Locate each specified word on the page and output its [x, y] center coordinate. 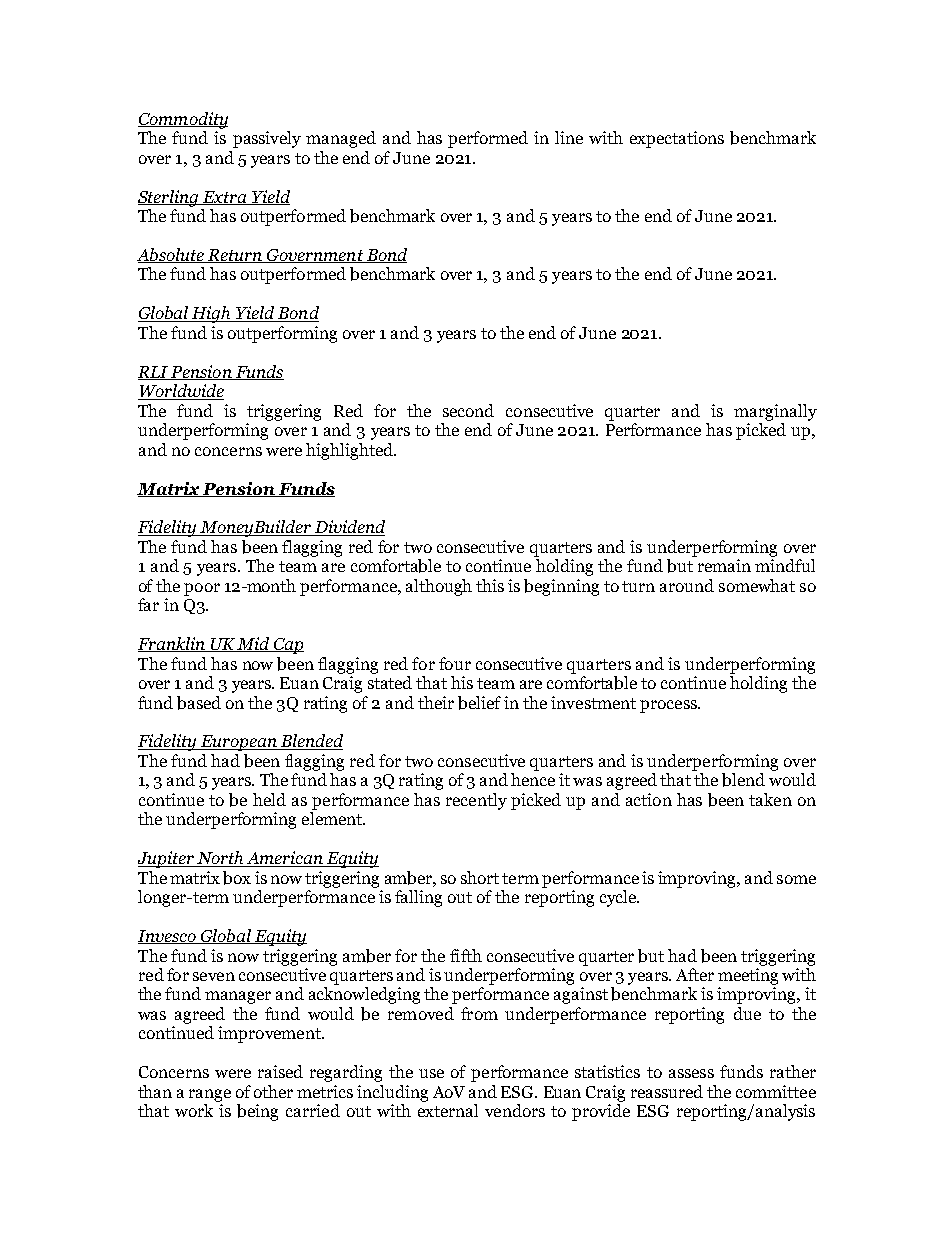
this [490, 585]
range [210, 1095]
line [569, 137]
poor [202, 589]
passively [267, 139]
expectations [677, 139]
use [431, 1073]
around [687, 585]
